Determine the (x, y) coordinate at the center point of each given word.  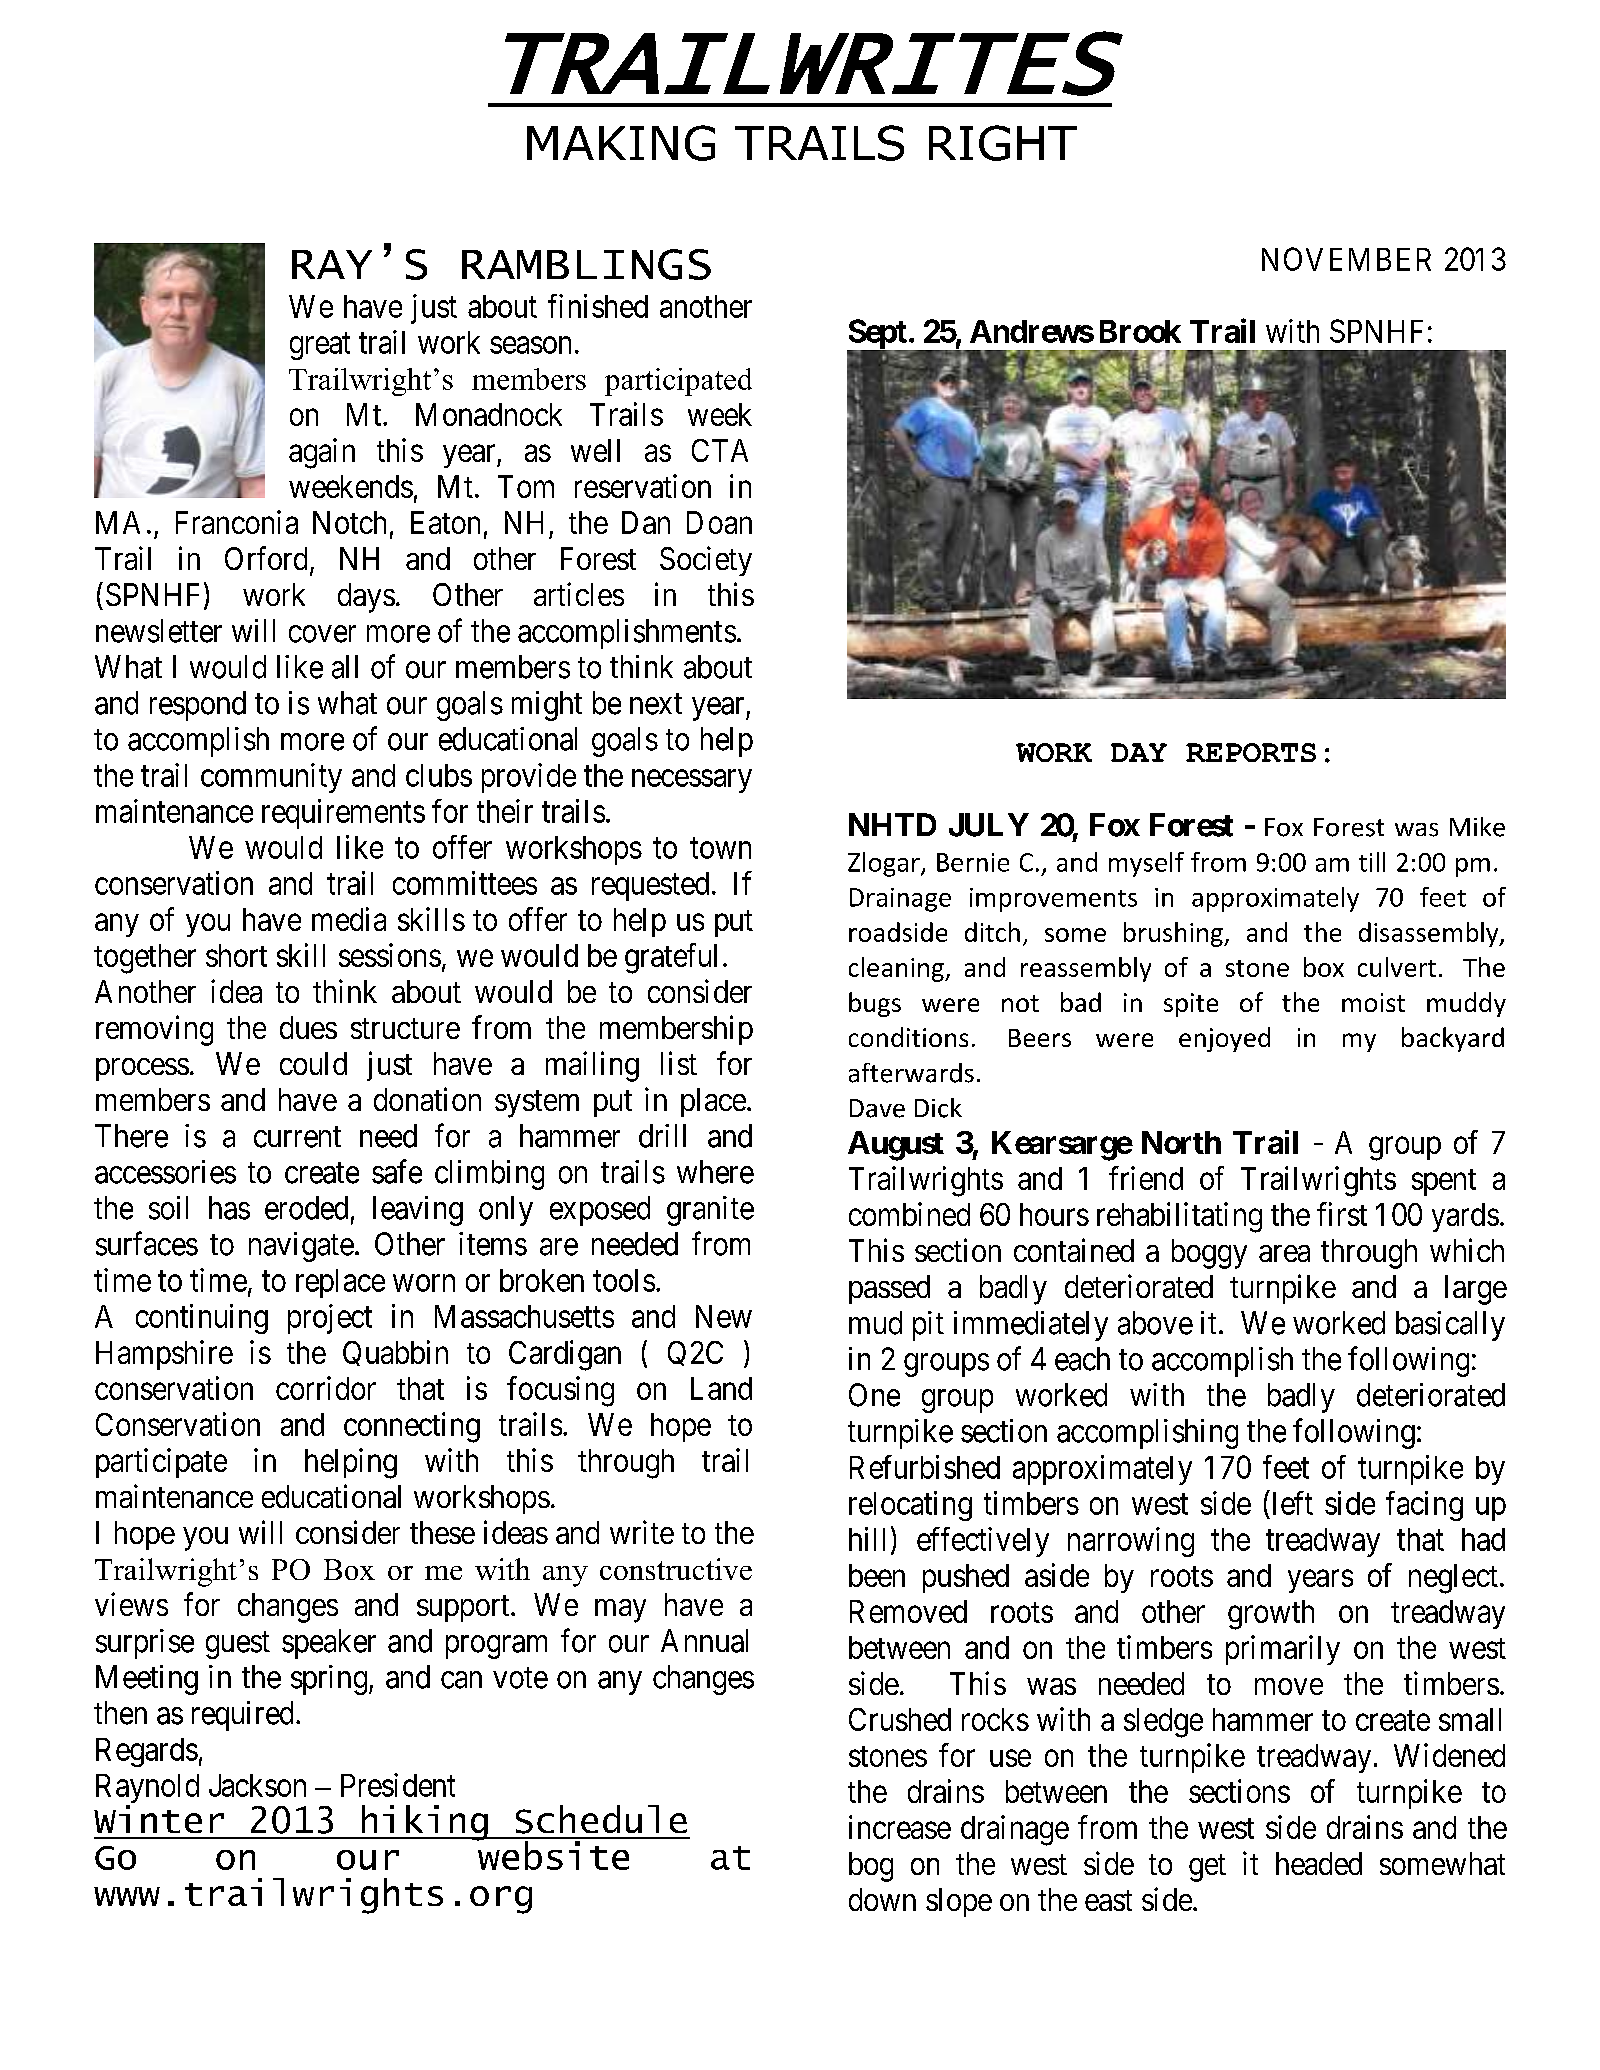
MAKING (621, 143)
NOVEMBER (1346, 259)
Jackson (257, 1785)
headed (1319, 1863)
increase (900, 1827)
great (320, 346)
